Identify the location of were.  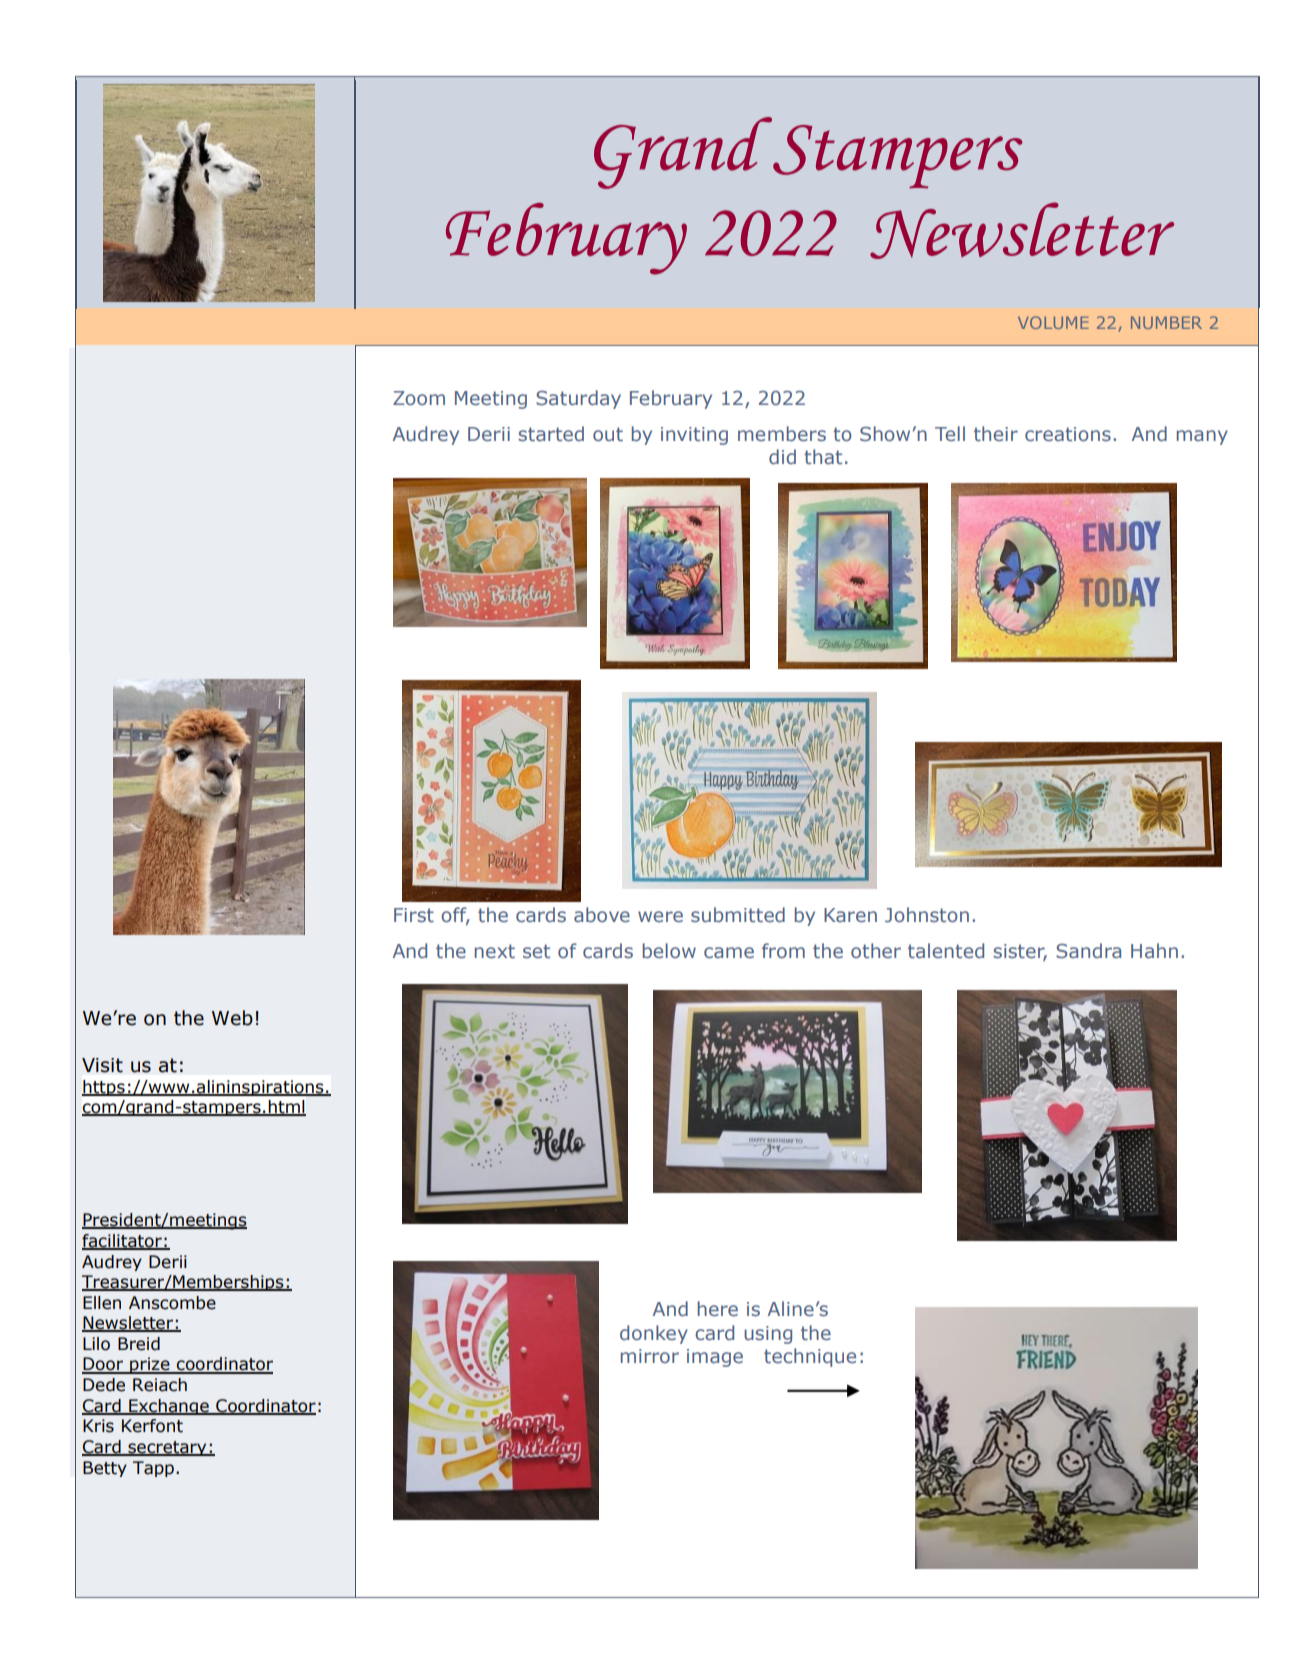
(660, 916).
